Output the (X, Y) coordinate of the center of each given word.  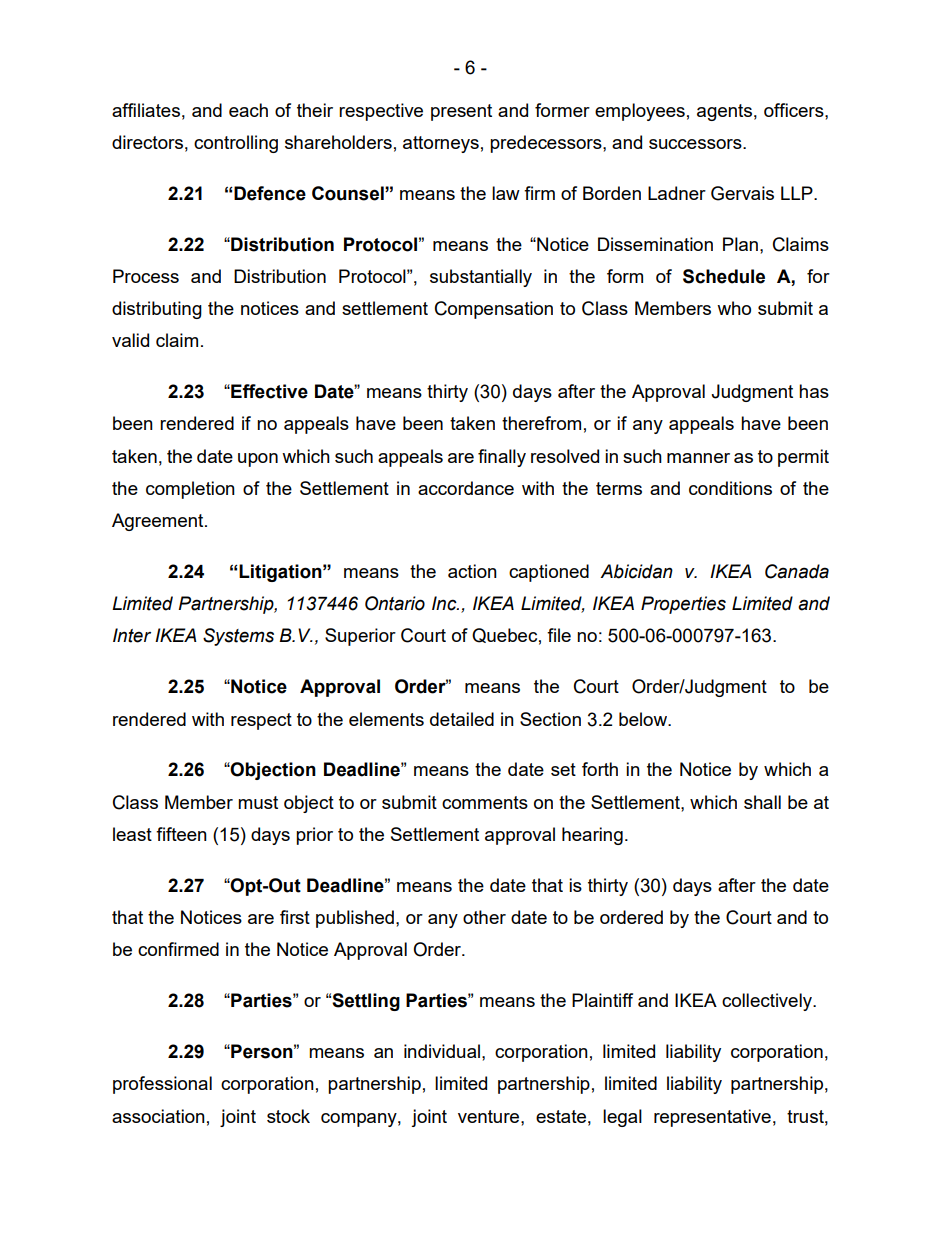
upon (258, 460)
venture (490, 1116)
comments (485, 802)
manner (698, 458)
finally (502, 458)
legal (622, 1118)
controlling (236, 144)
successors (696, 144)
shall (762, 802)
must (258, 802)
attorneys (441, 144)
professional (162, 1085)
